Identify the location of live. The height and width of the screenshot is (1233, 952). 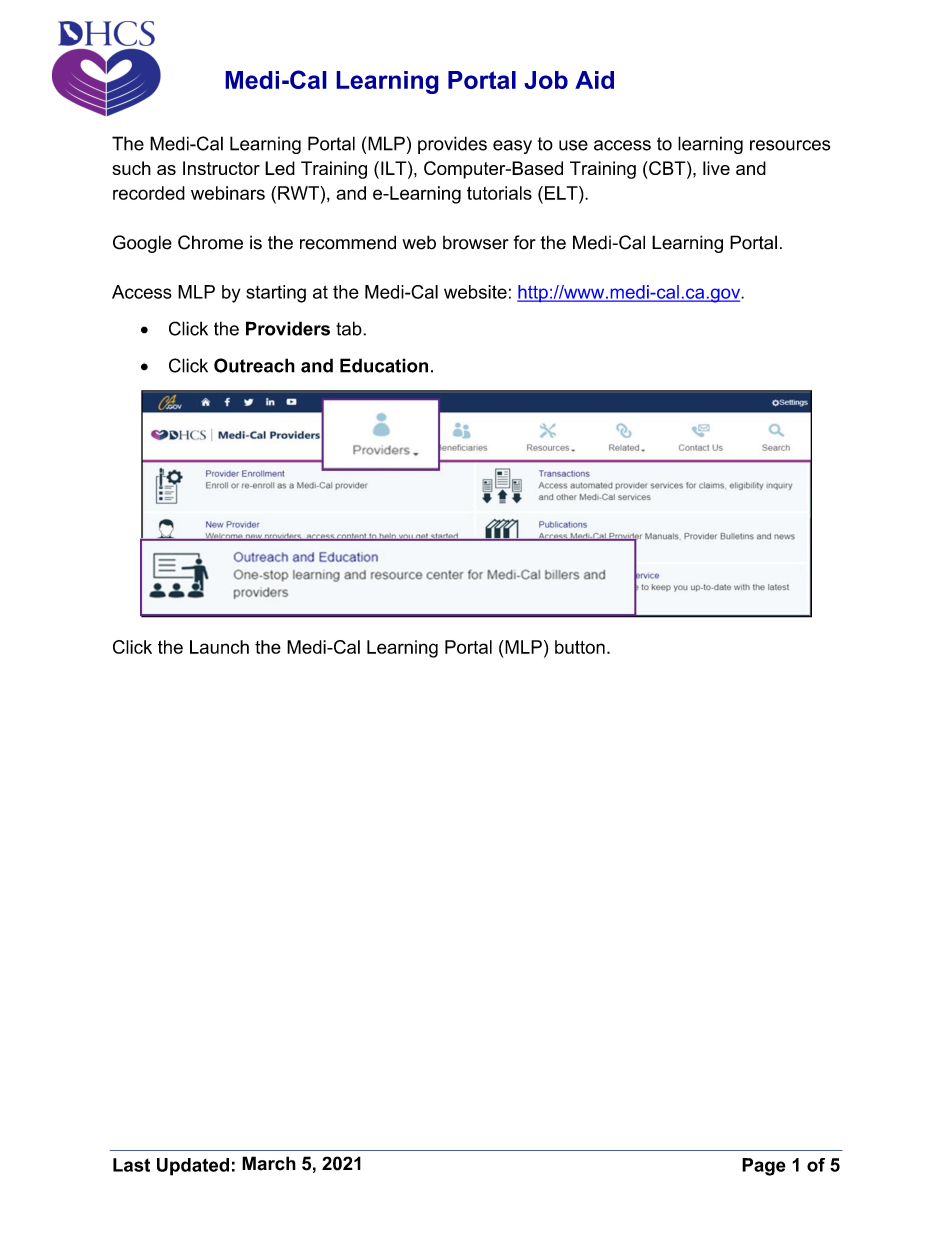
(716, 168).
